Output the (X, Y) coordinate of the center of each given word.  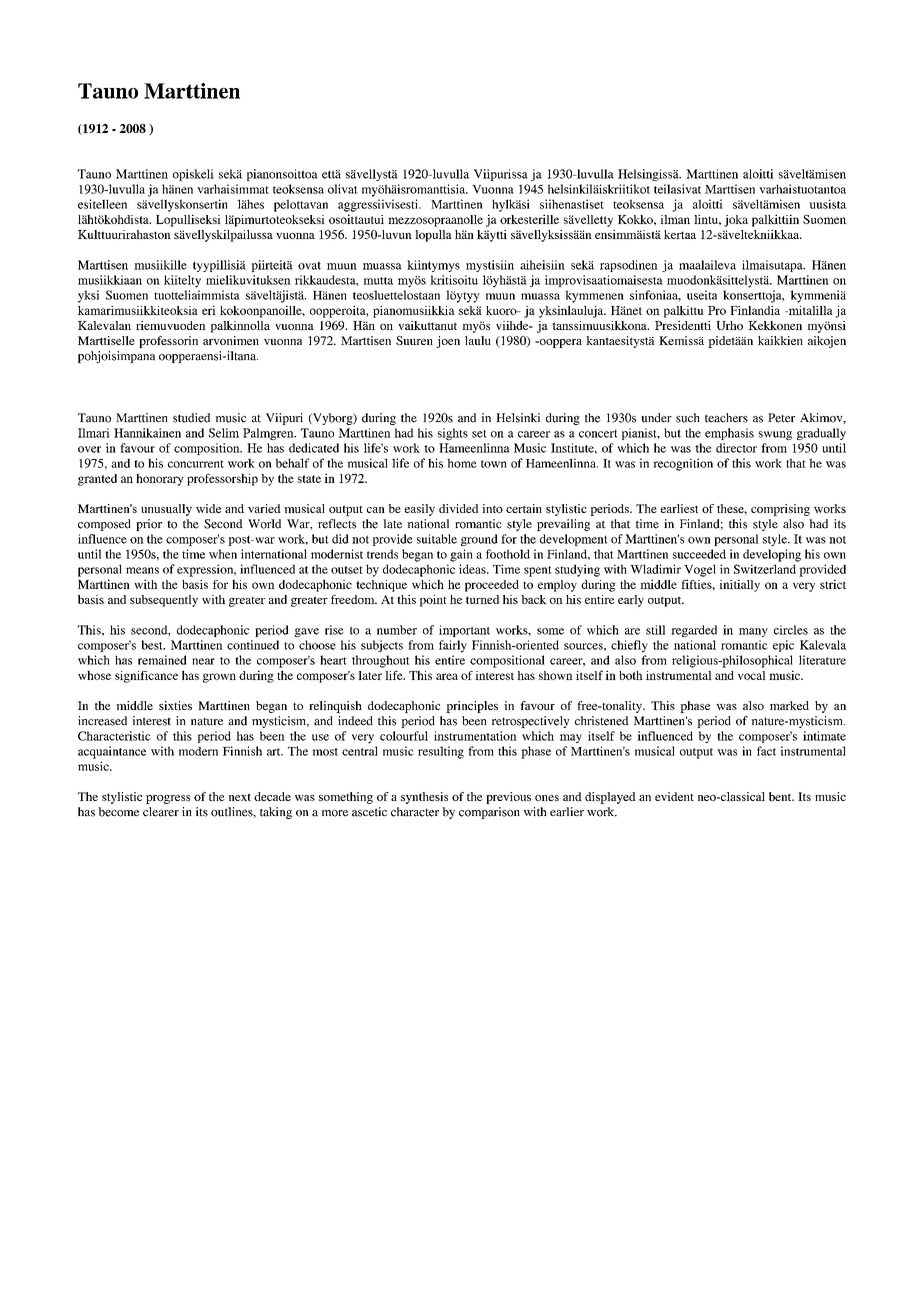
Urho (729, 325)
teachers (726, 418)
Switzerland (765, 569)
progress (168, 799)
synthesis (424, 798)
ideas (473, 569)
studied (191, 418)
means (142, 570)
